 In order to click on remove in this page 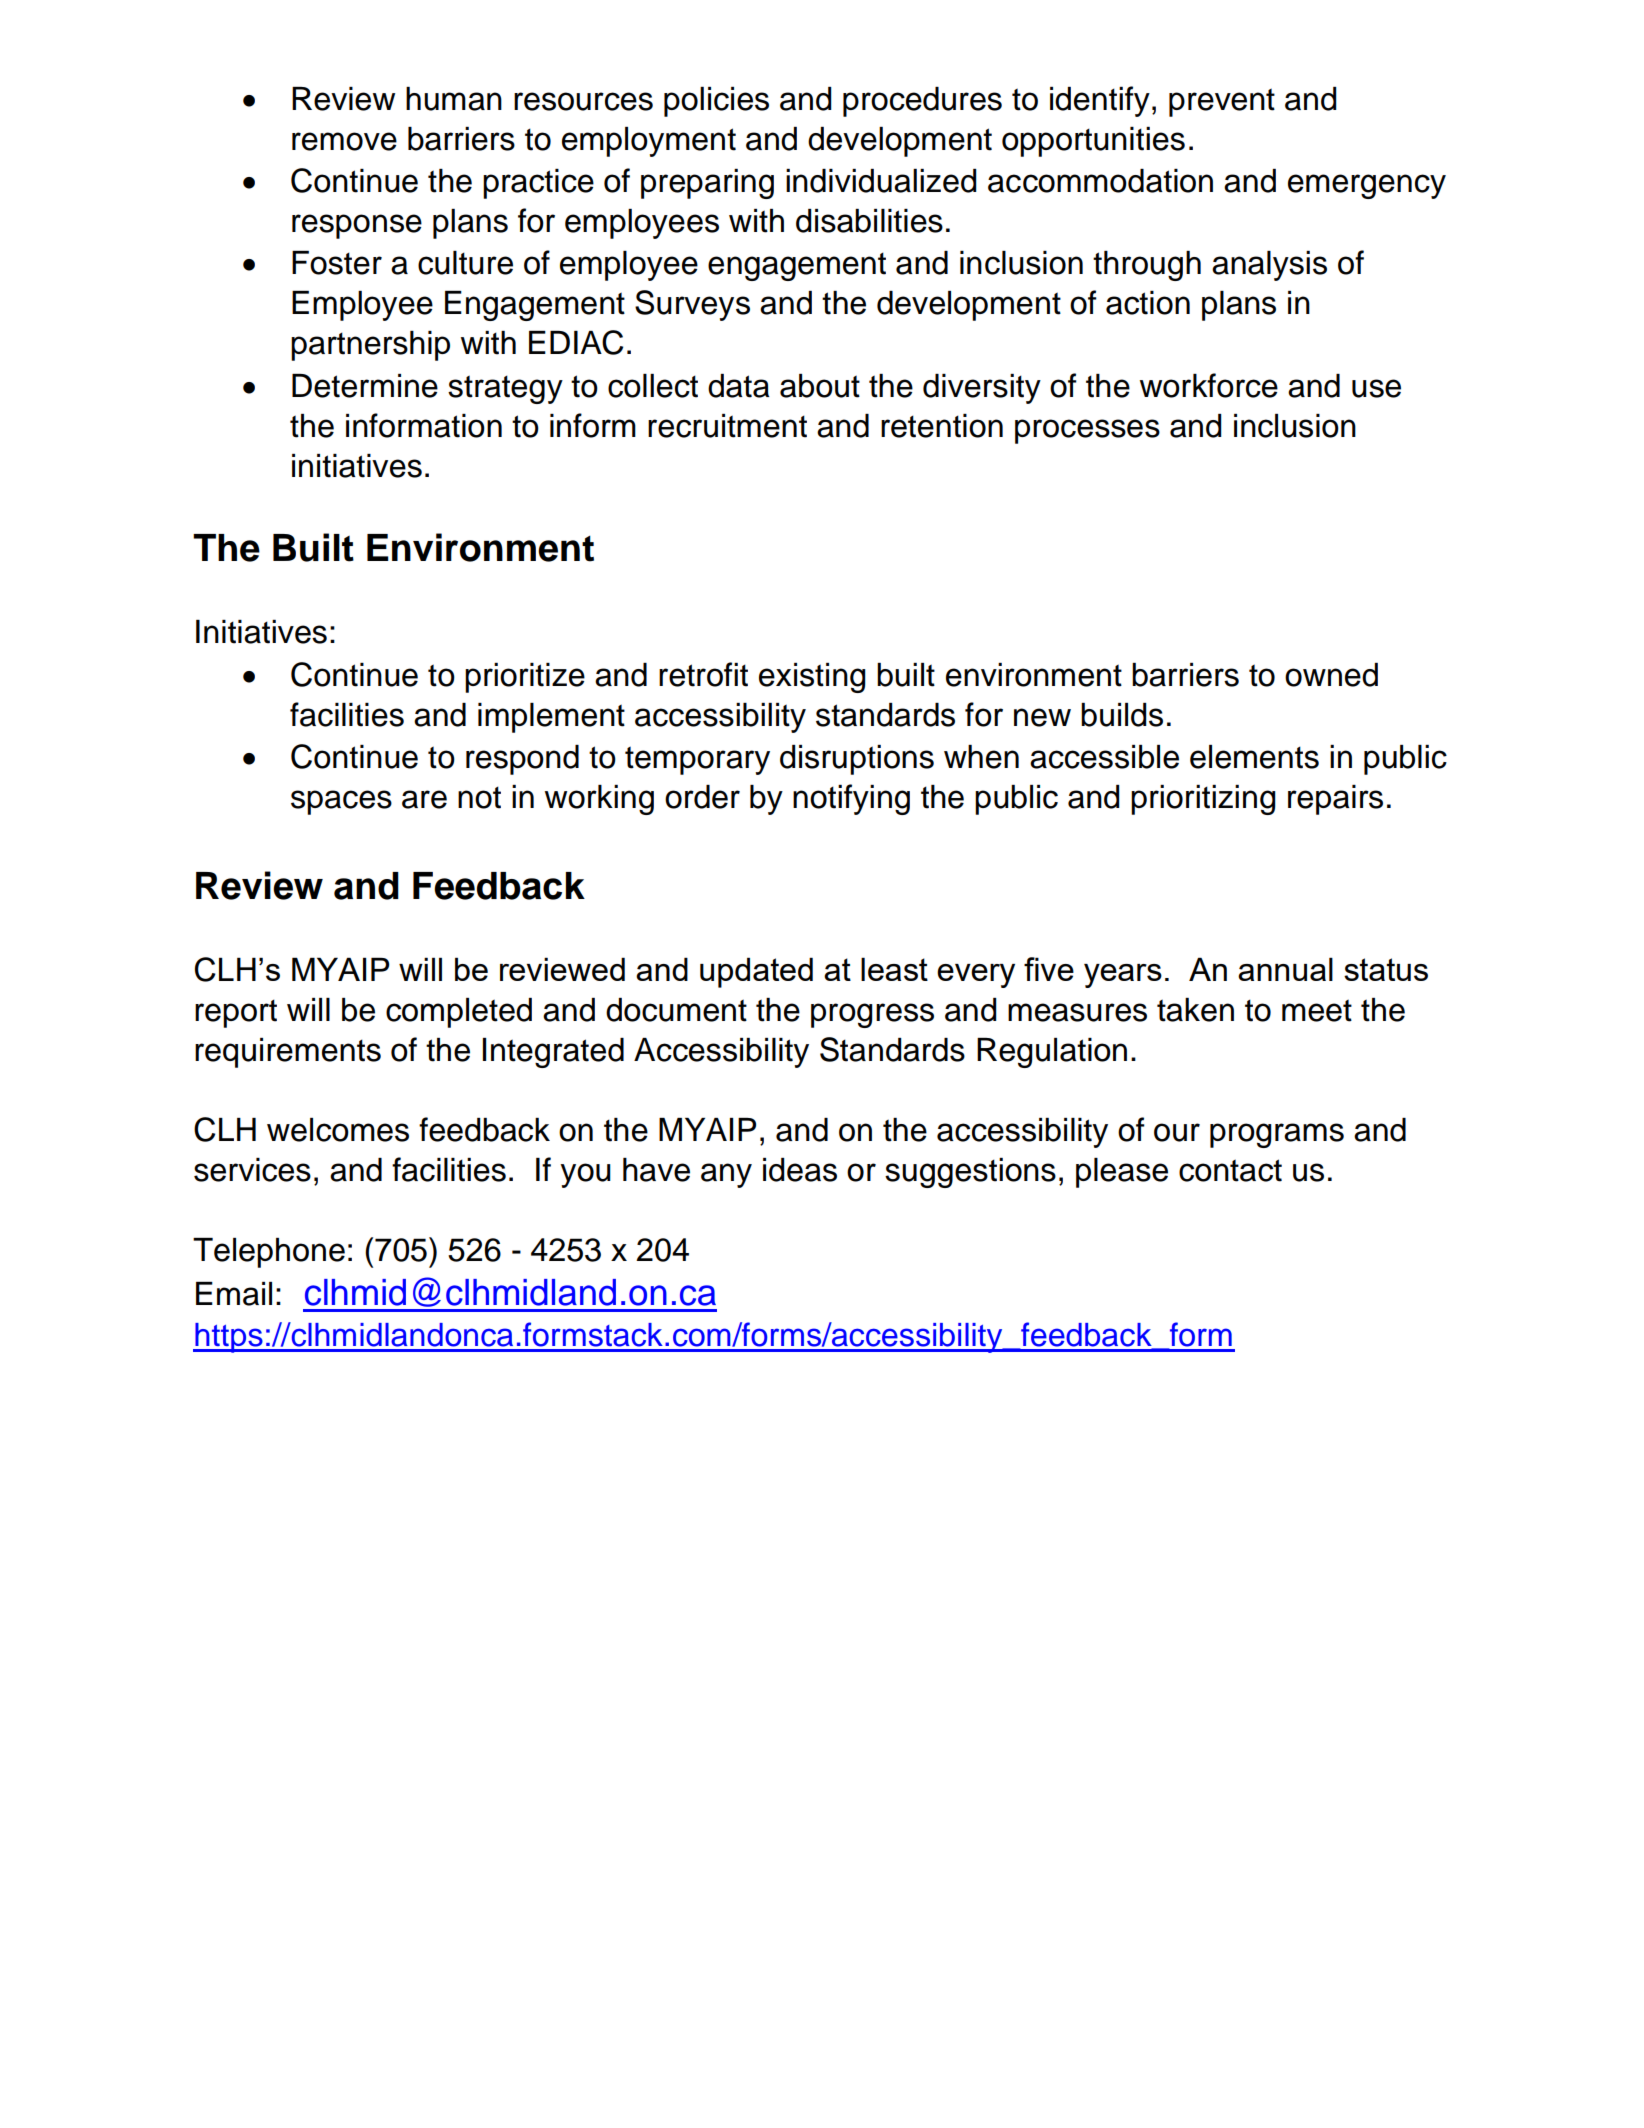, I will do `click(344, 141)`.
